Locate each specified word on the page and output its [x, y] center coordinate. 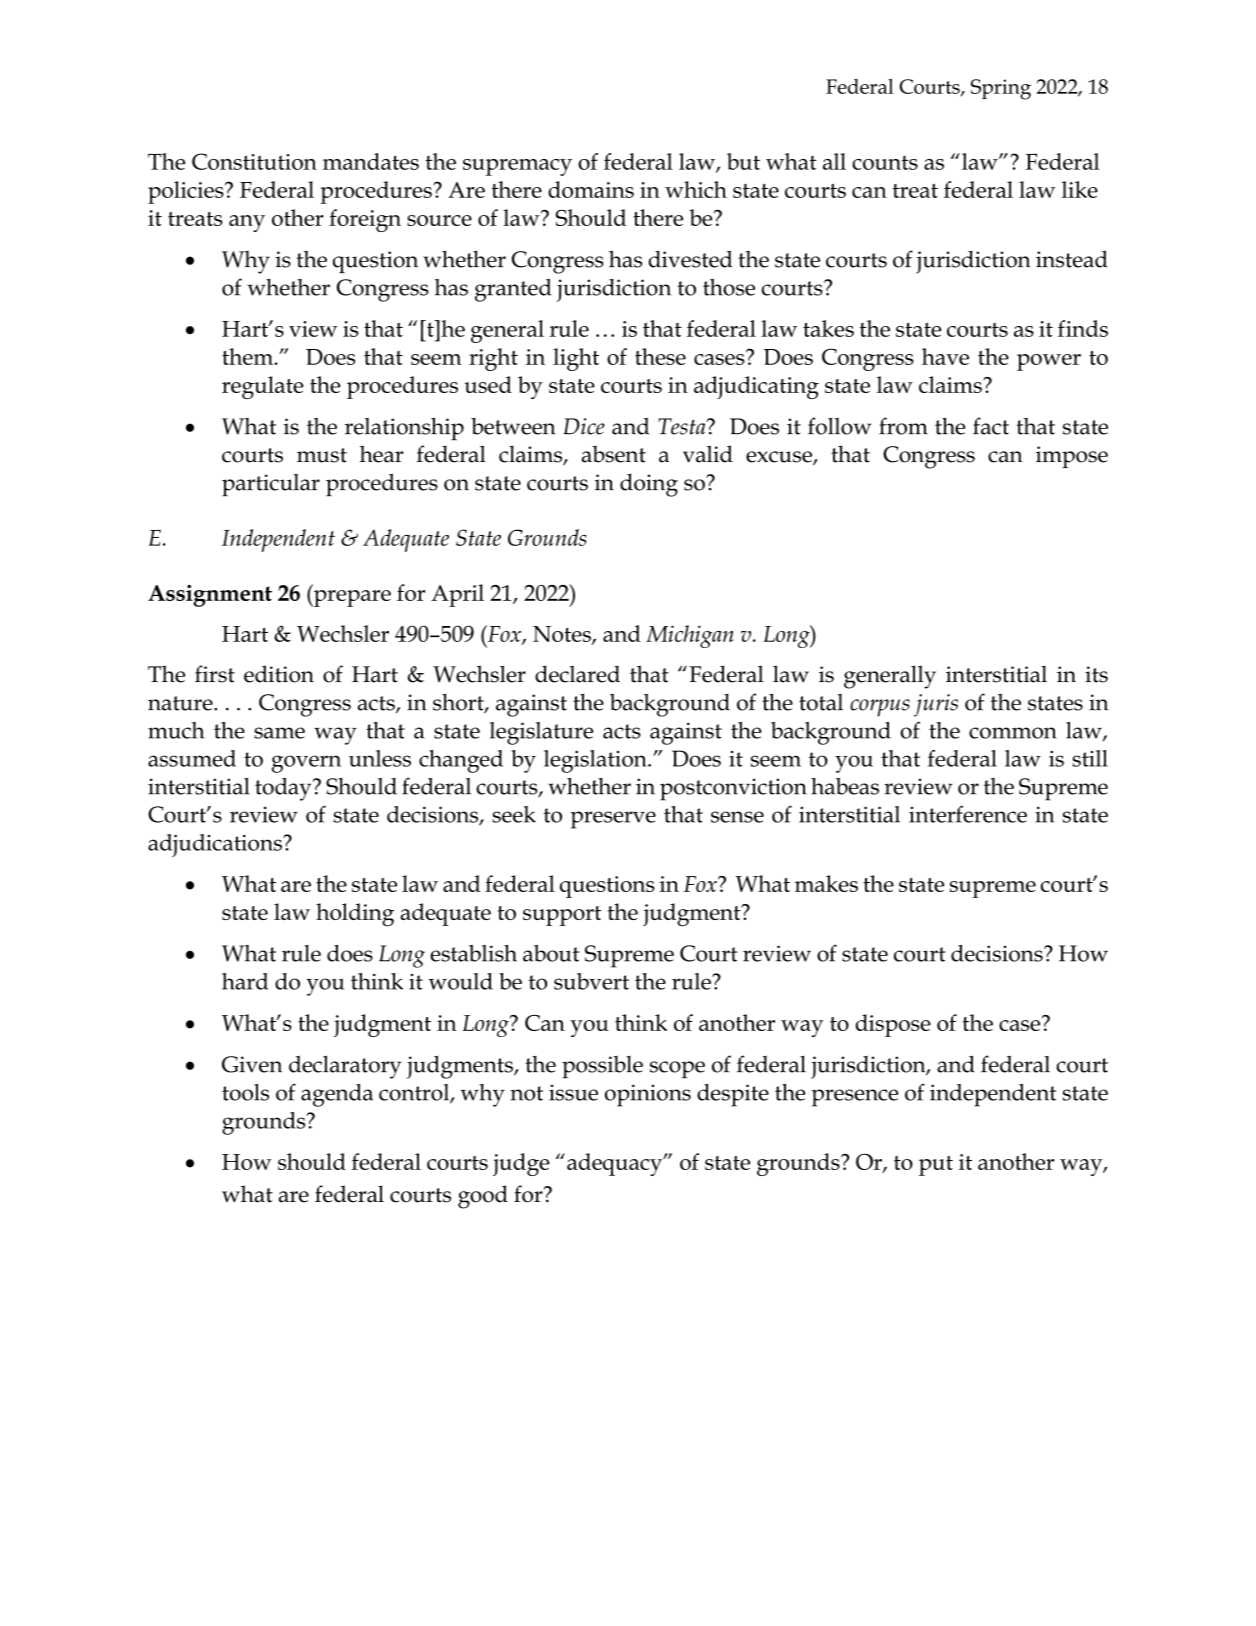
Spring [1001, 89]
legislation [596, 761]
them [249, 356]
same [279, 733]
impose [1072, 457]
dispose [893, 1025]
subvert [591, 981]
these [660, 356]
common [1013, 733]
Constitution [254, 161]
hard [245, 981]
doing [649, 485]
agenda [337, 1095]
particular [271, 485]
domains [591, 189]
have [945, 356]
